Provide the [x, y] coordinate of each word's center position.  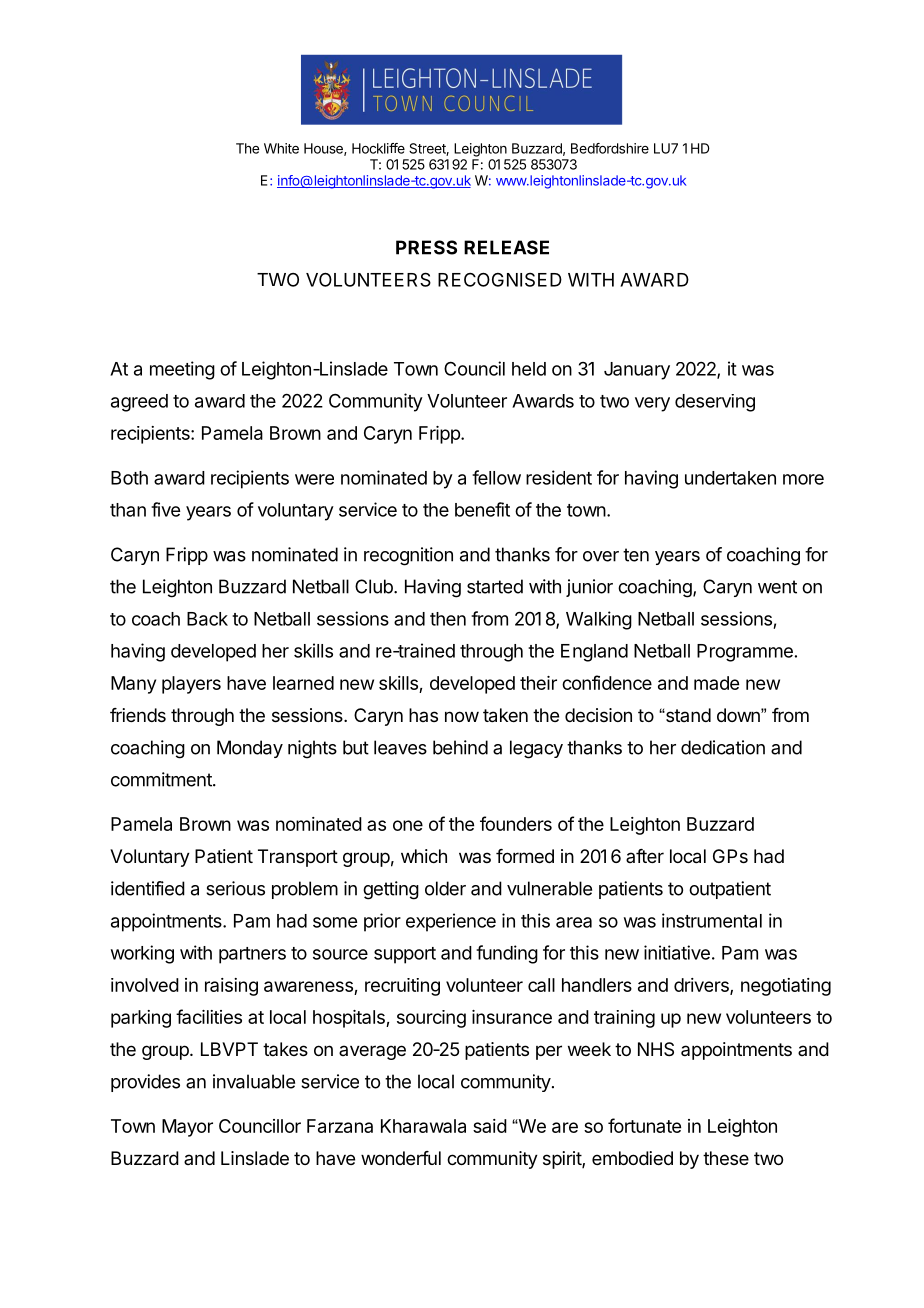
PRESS [426, 247]
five [165, 509]
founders [516, 823]
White [281, 148]
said [490, 1126]
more [803, 479]
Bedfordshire [610, 148]
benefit [482, 509]
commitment [162, 779]
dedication [723, 747]
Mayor [187, 1128]
